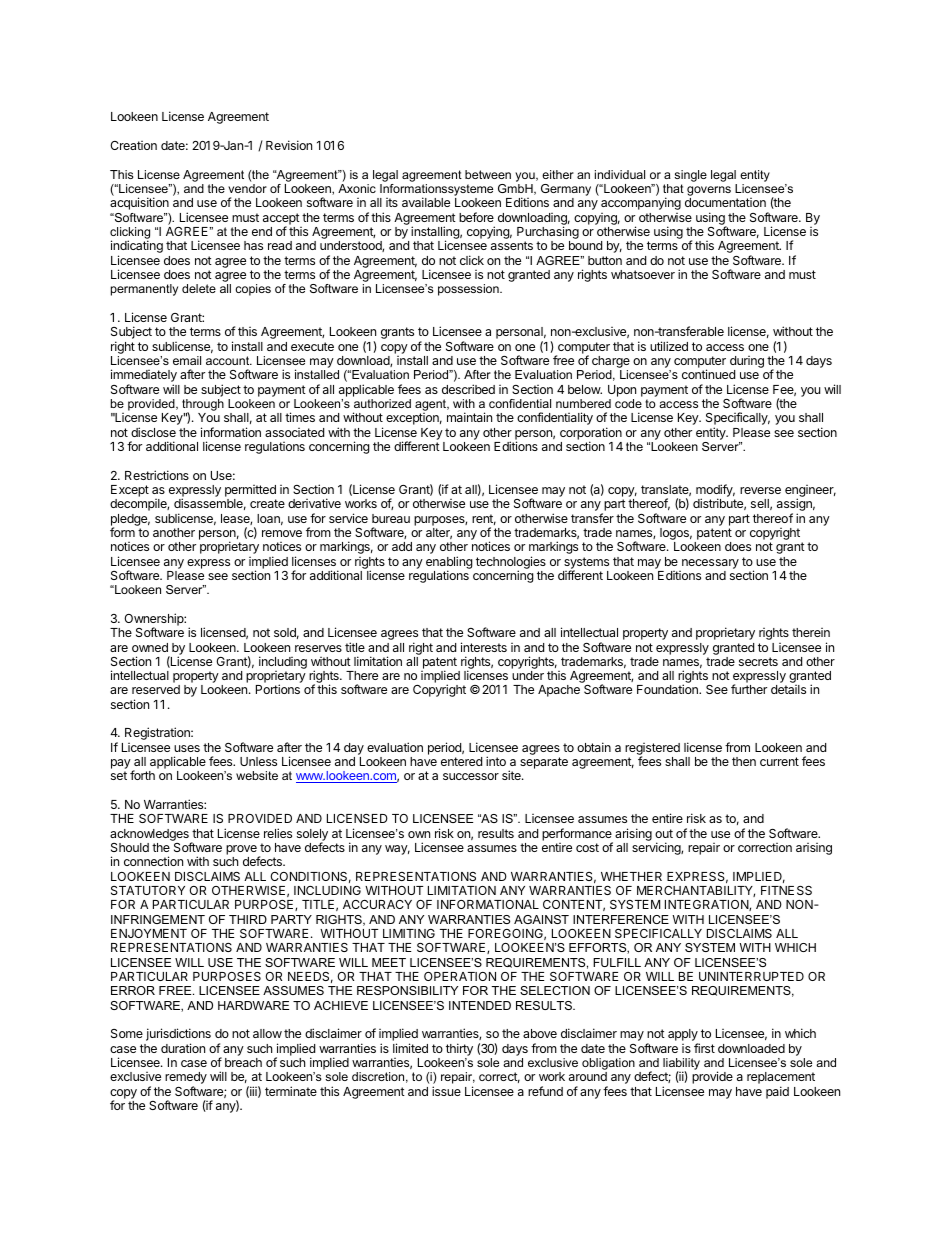 This screenshot has width=952, height=1233. What do you see at coordinates (488, 174) in the screenshot?
I see `between` at bounding box center [488, 174].
